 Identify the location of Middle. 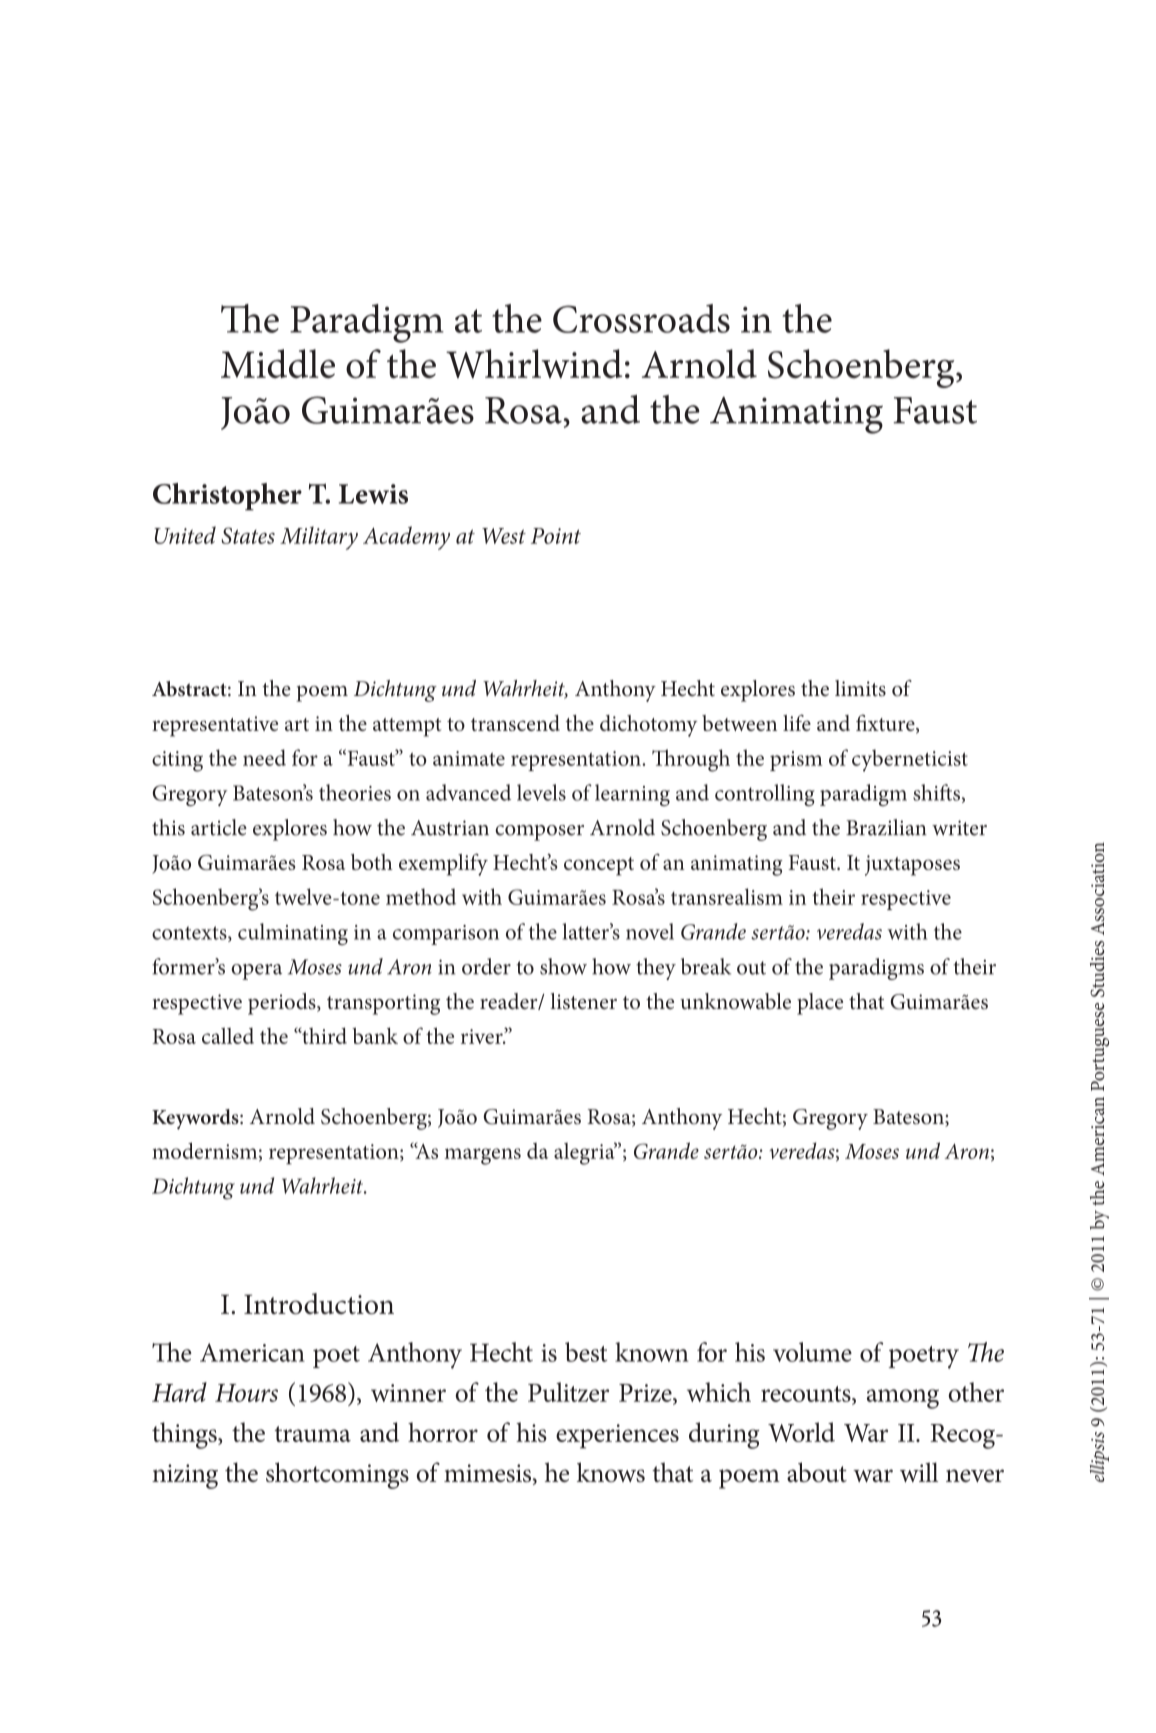
(278, 363).
